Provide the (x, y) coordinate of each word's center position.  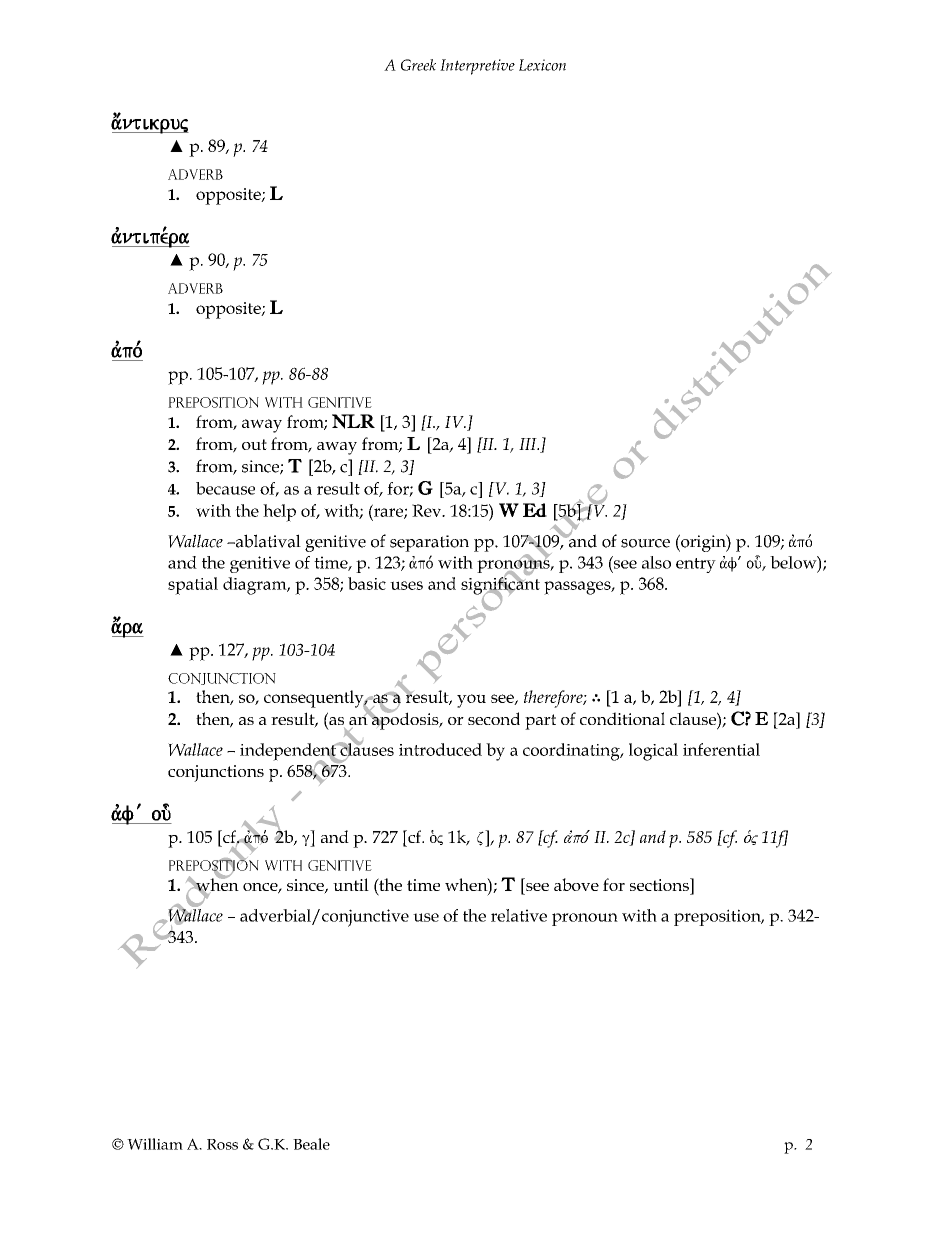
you (471, 701)
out (254, 444)
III (529, 444)
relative (519, 915)
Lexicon (542, 65)
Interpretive (477, 67)
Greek (418, 65)
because (225, 488)
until (351, 884)
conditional (622, 718)
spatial (193, 586)
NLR (353, 421)
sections (660, 884)
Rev (428, 510)
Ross (222, 1144)
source (645, 543)
